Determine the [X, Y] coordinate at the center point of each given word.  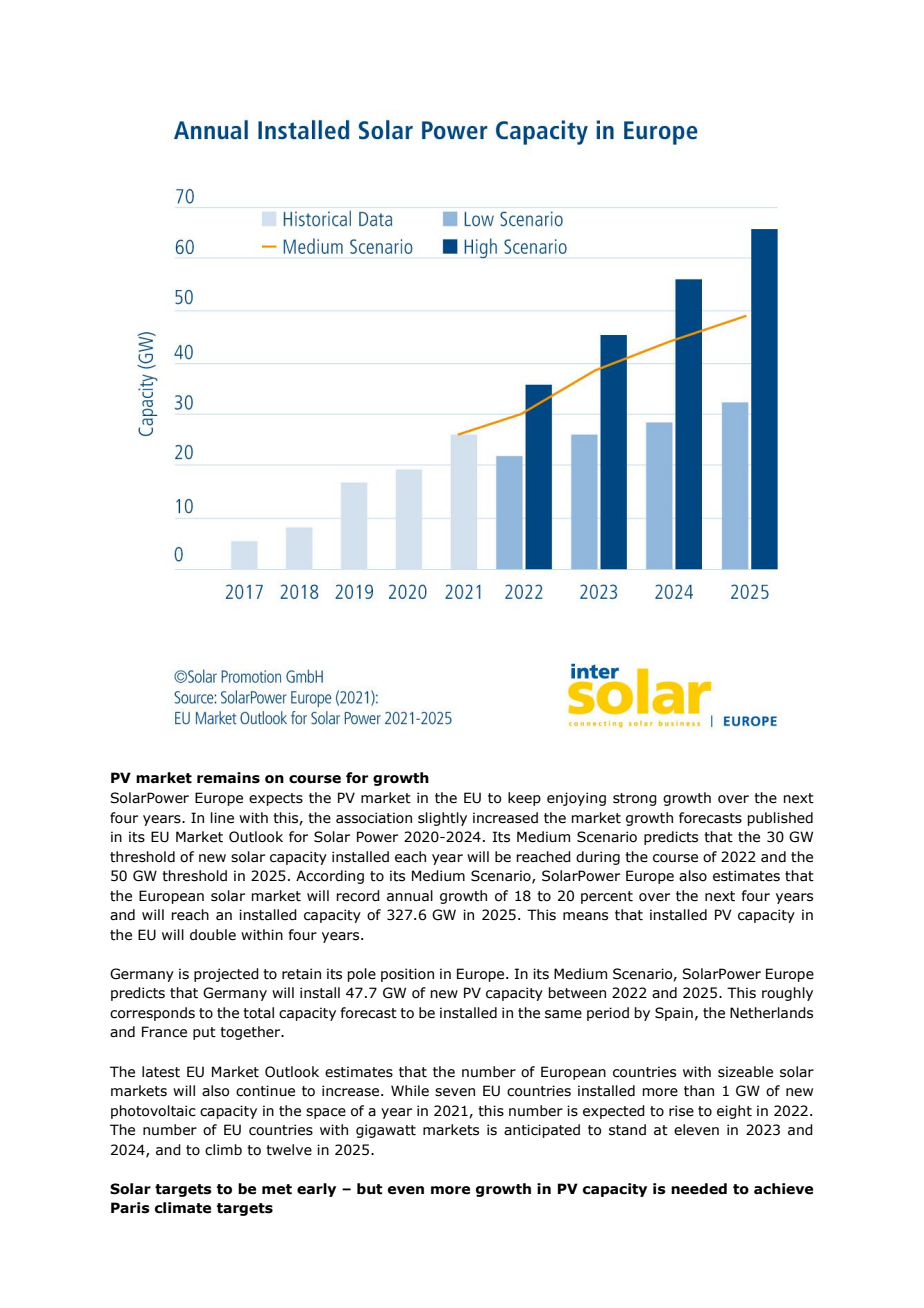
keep [524, 799]
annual [410, 896]
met [277, 1189]
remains [228, 778]
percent [607, 897]
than [699, 1091]
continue [265, 1091]
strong [635, 799]
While [410, 1091]
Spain [674, 1014]
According [330, 877]
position [407, 975]
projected [226, 975]
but [369, 1189]
